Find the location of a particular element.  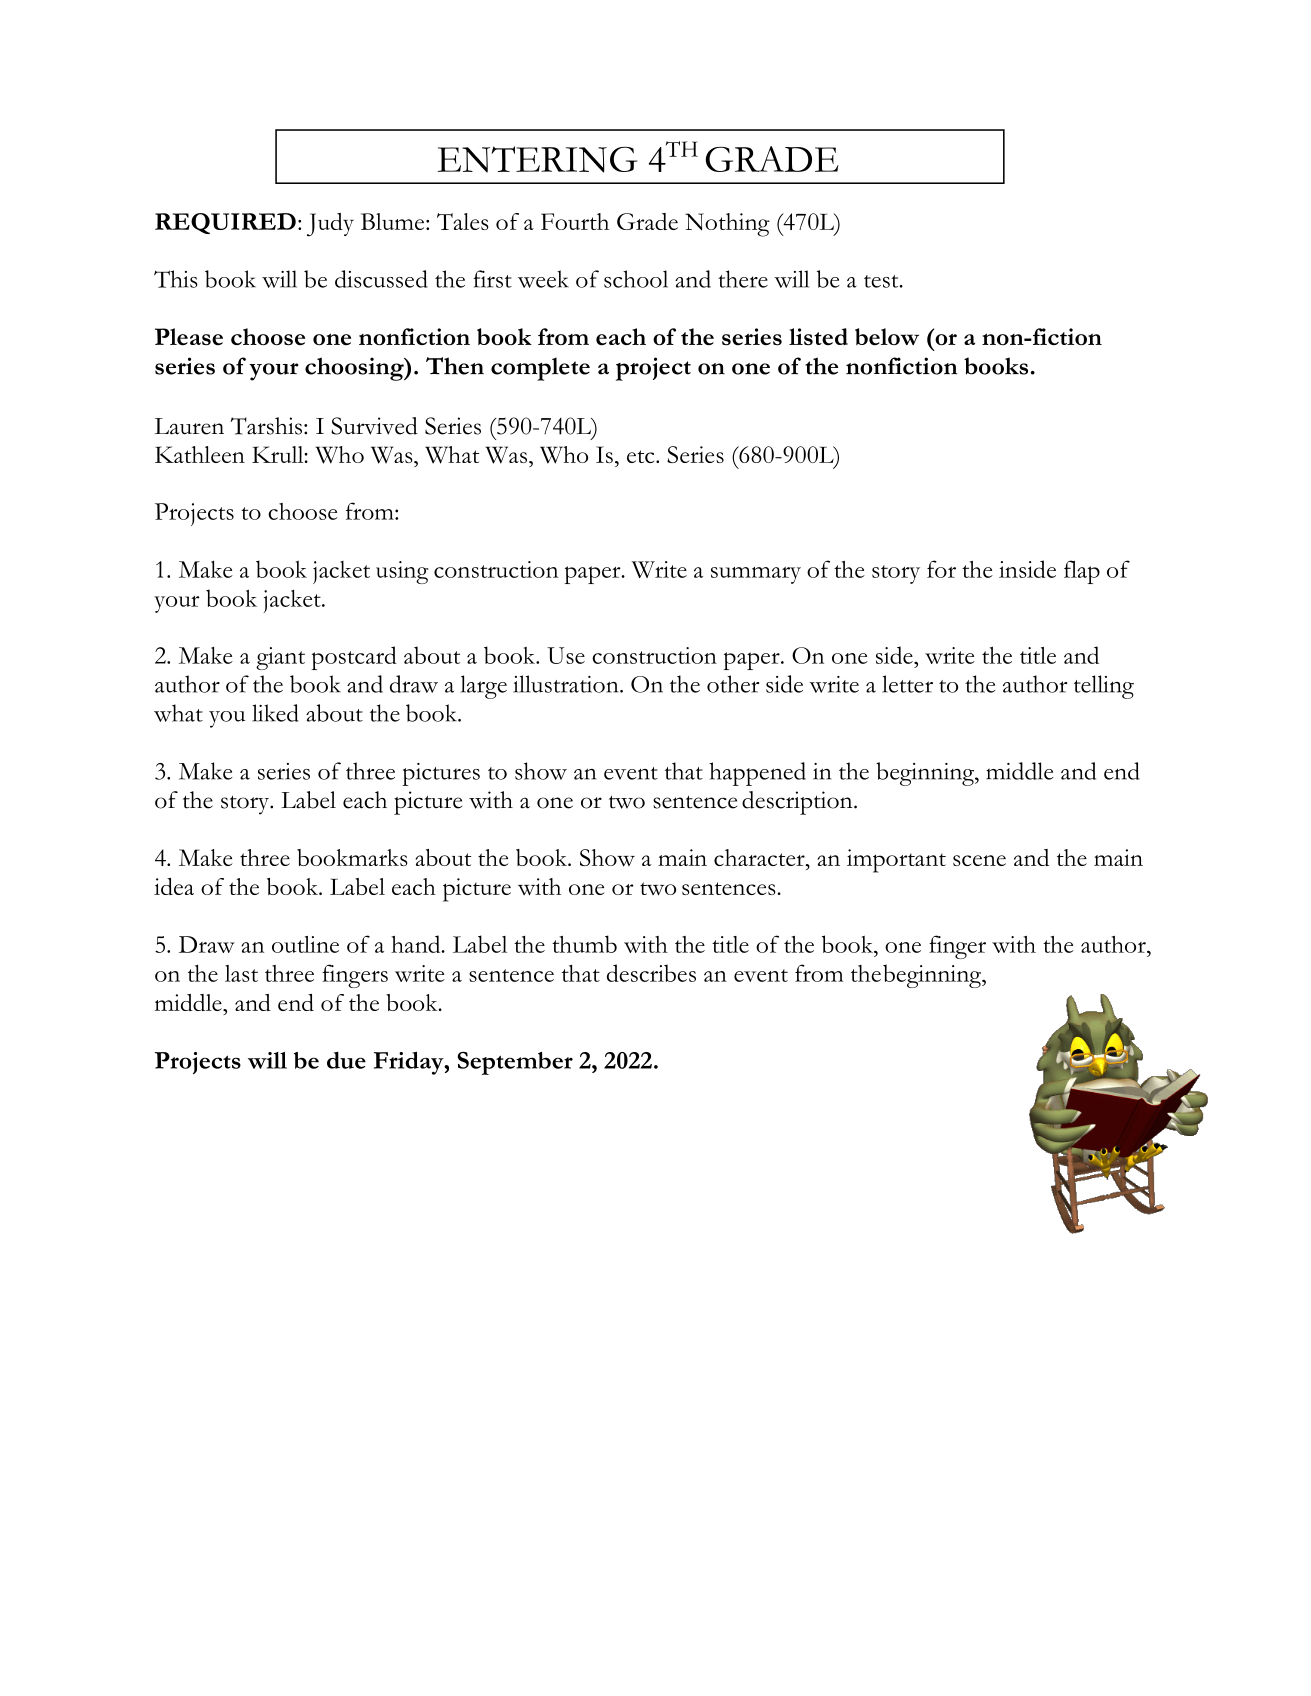

Nothing is located at coordinates (727, 225).
